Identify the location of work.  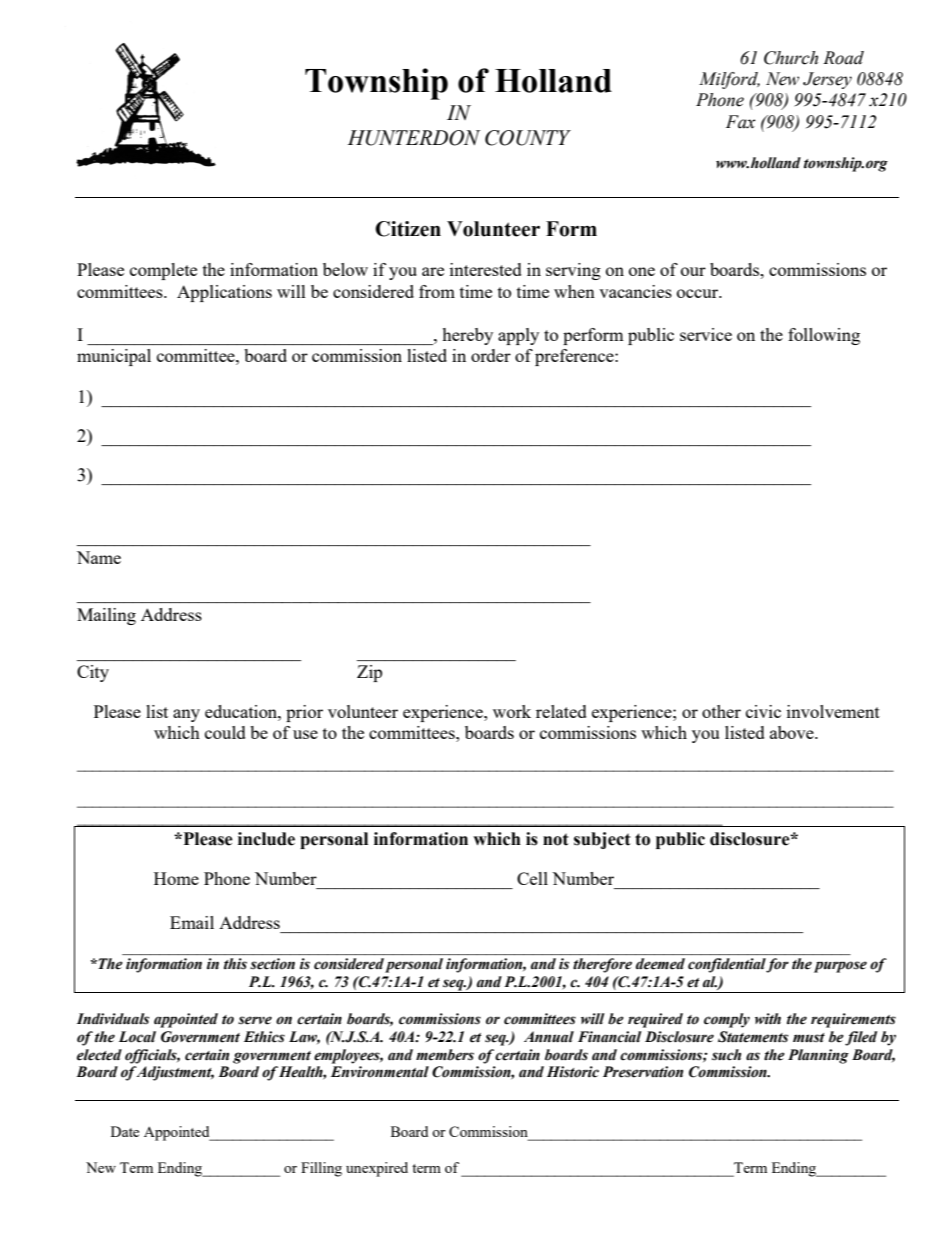
(512, 711).
